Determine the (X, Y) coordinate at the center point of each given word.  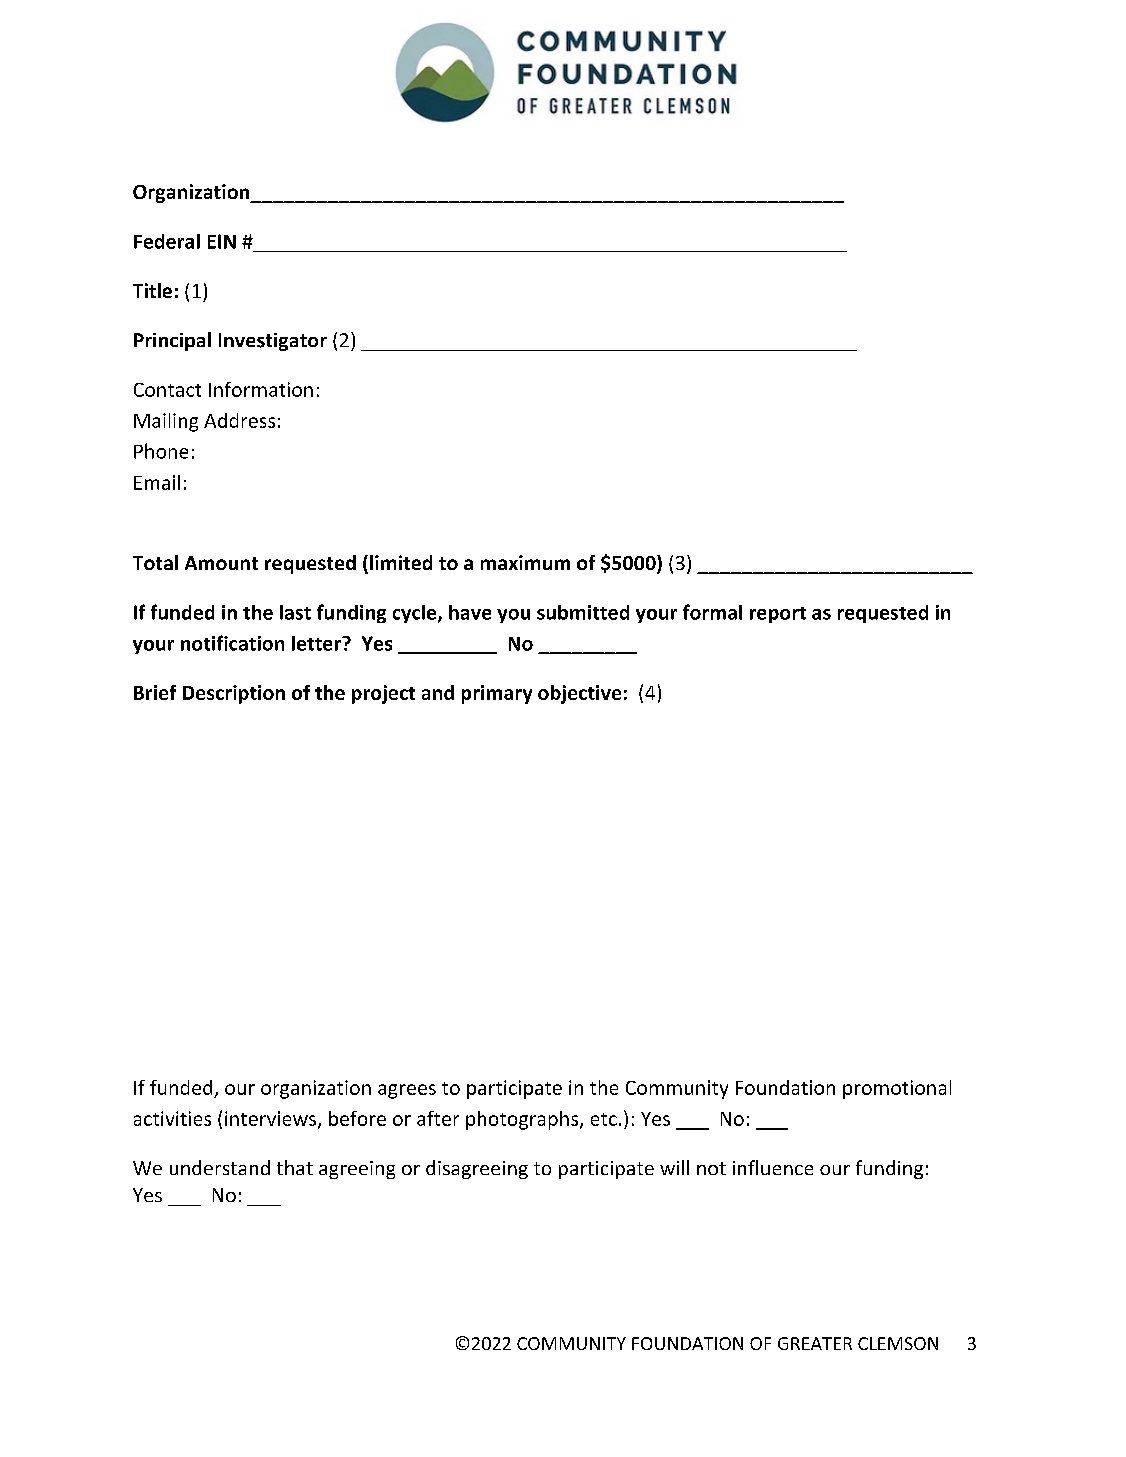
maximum (525, 562)
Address (239, 420)
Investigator (273, 342)
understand (220, 1167)
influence (773, 1167)
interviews (272, 1120)
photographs (523, 1120)
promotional (897, 1089)
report (778, 615)
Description (234, 694)
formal (712, 612)
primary (497, 694)
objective (579, 694)
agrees (407, 1091)
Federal (167, 241)
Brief (155, 692)
